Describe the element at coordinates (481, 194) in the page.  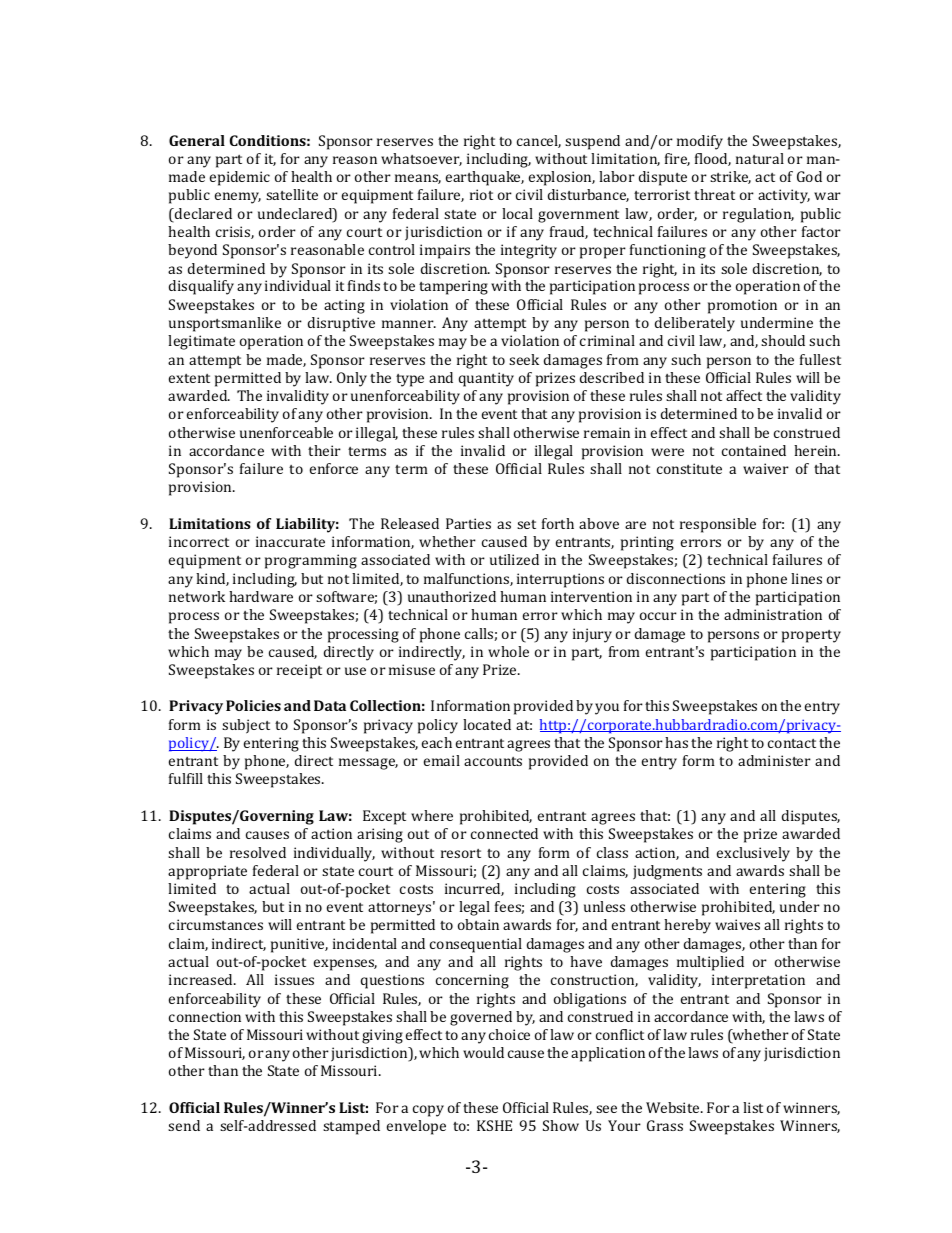
I see `riot` at that location.
